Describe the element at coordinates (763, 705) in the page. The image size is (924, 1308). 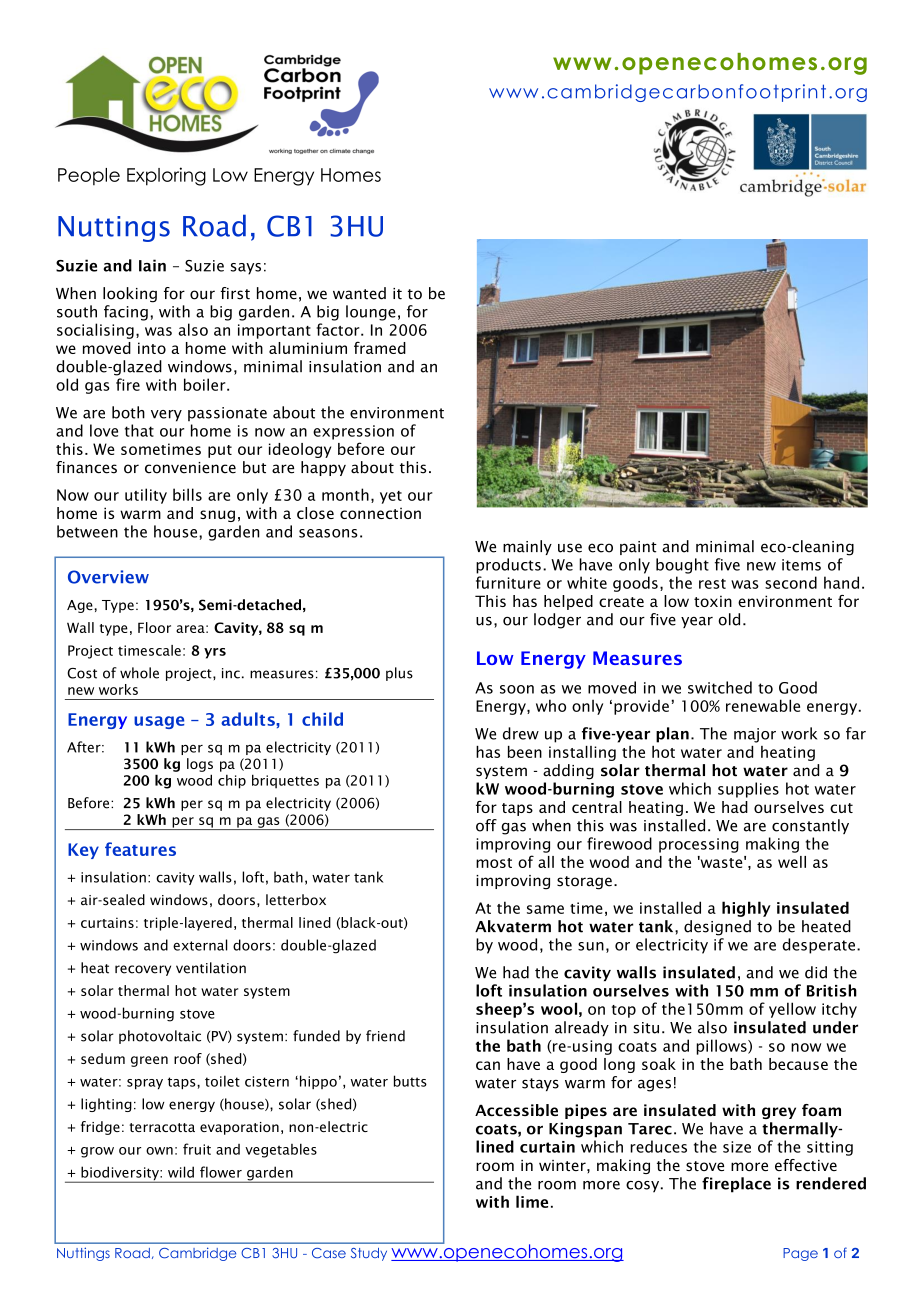
I see `renewable` at that location.
